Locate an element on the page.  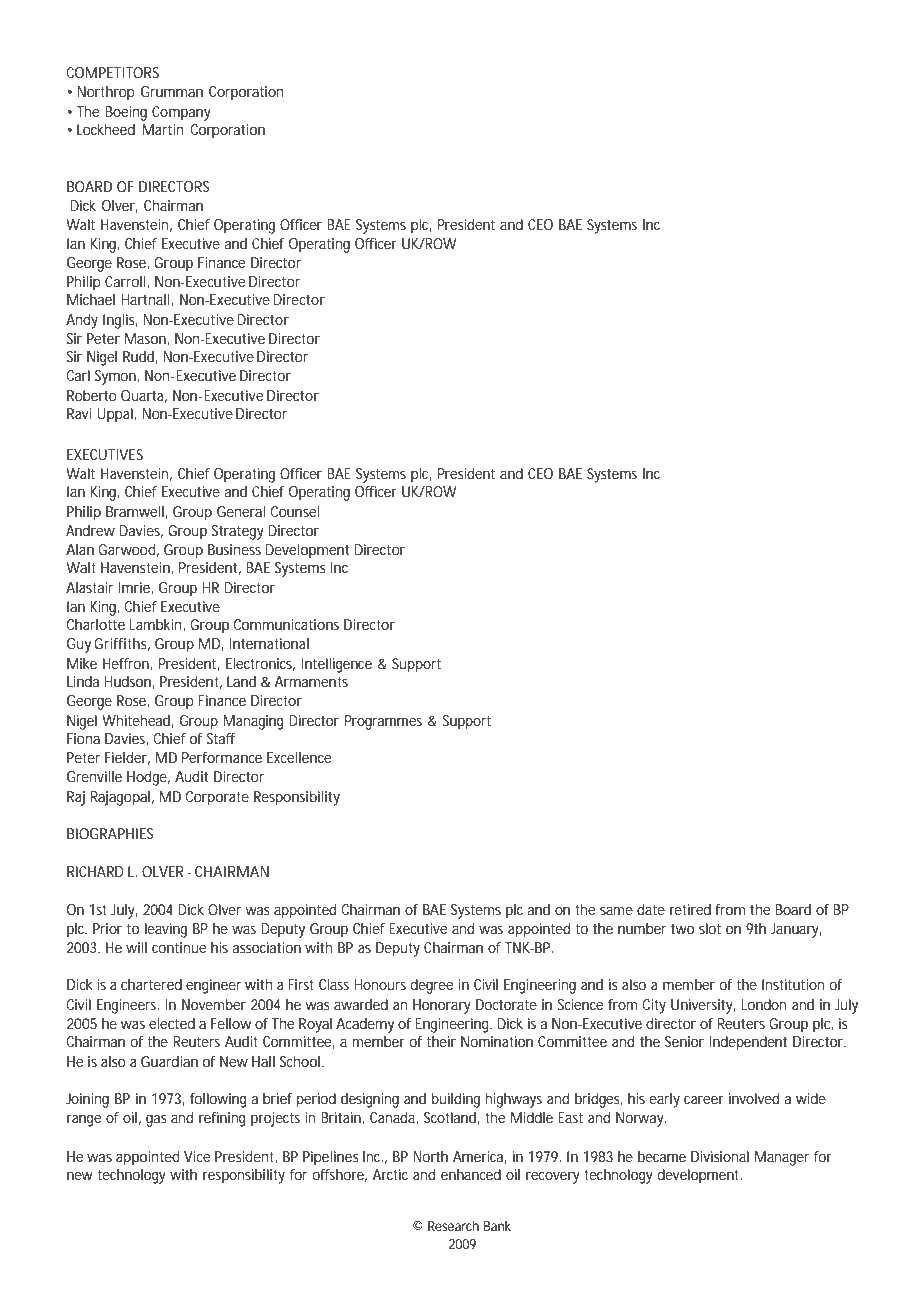
General is located at coordinates (241, 511).
